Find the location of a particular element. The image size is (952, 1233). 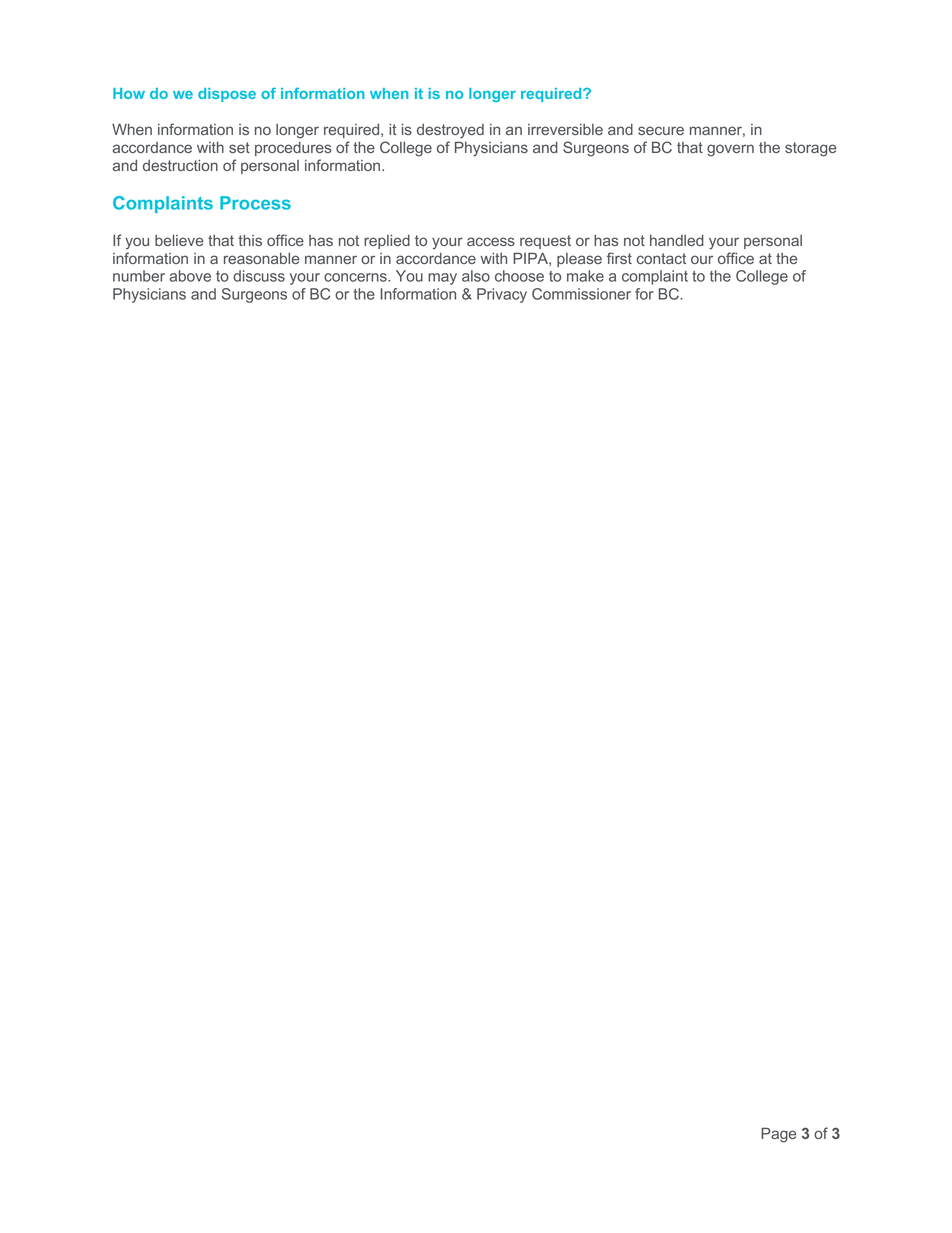

govern is located at coordinates (730, 150).
